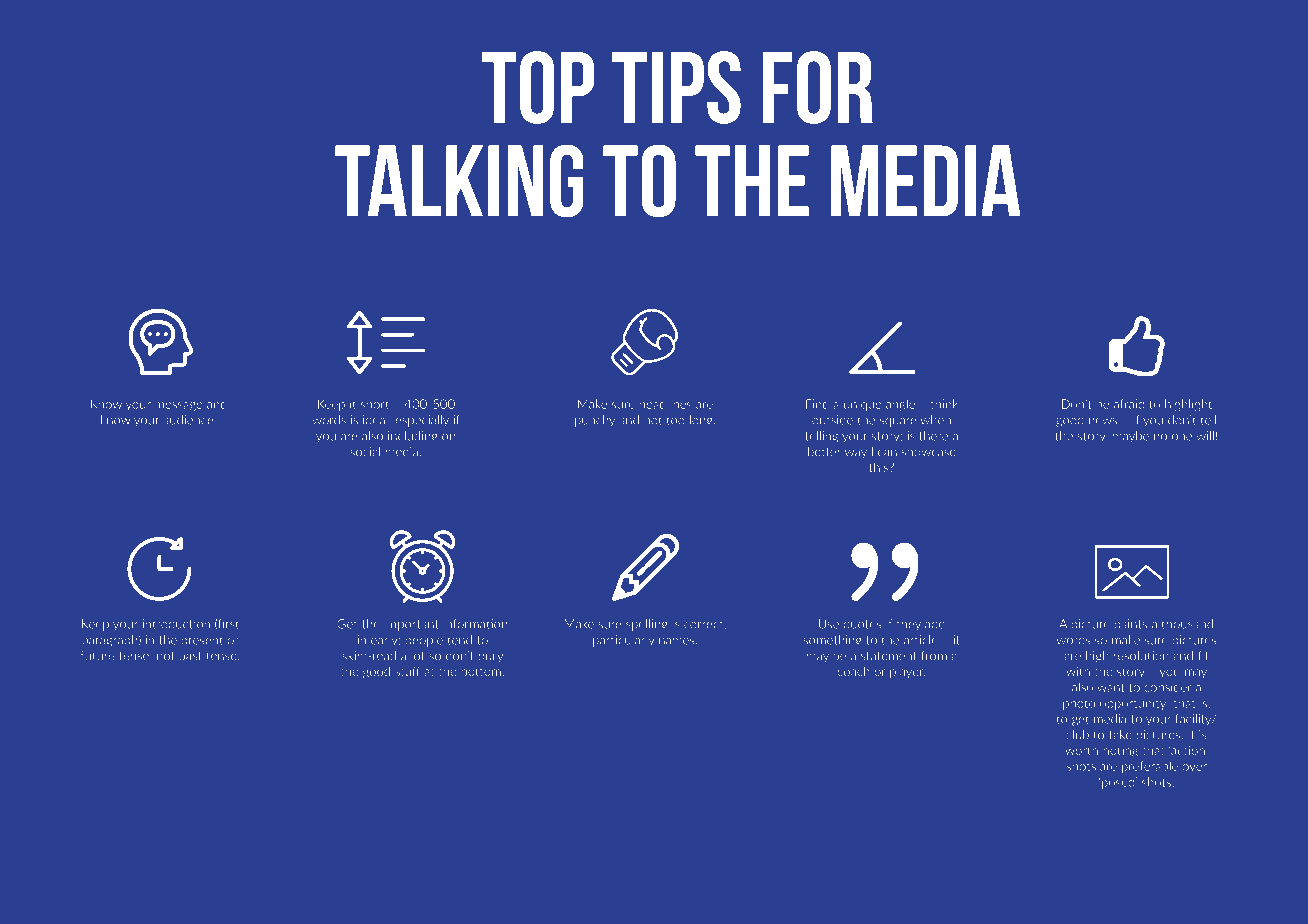  I want to click on audience, so click(189, 420).
